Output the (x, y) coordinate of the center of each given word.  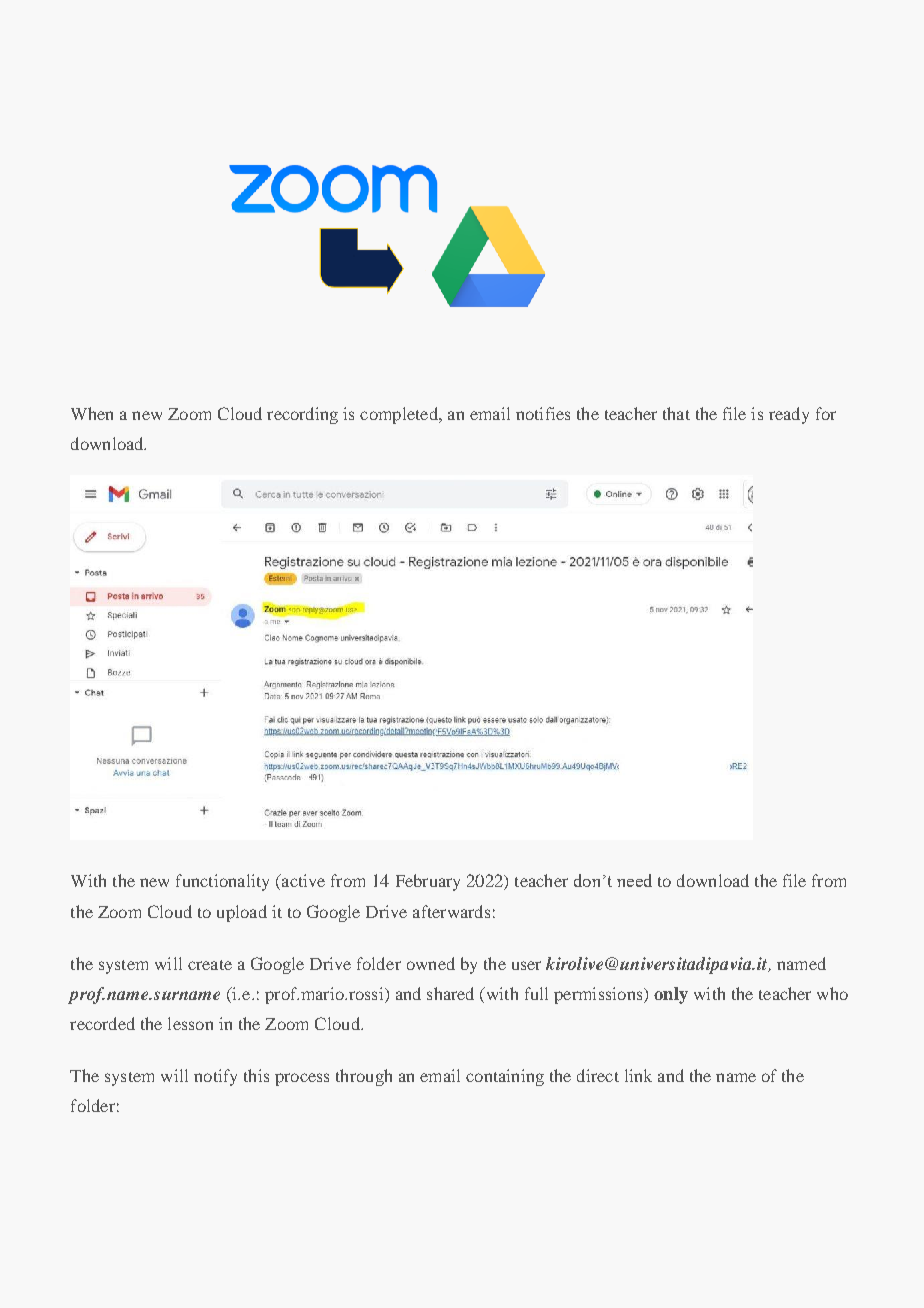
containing (505, 1077)
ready (789, 415)
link (638, 1075)
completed (400, 415)
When (92, 413)
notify (215, 1077)
